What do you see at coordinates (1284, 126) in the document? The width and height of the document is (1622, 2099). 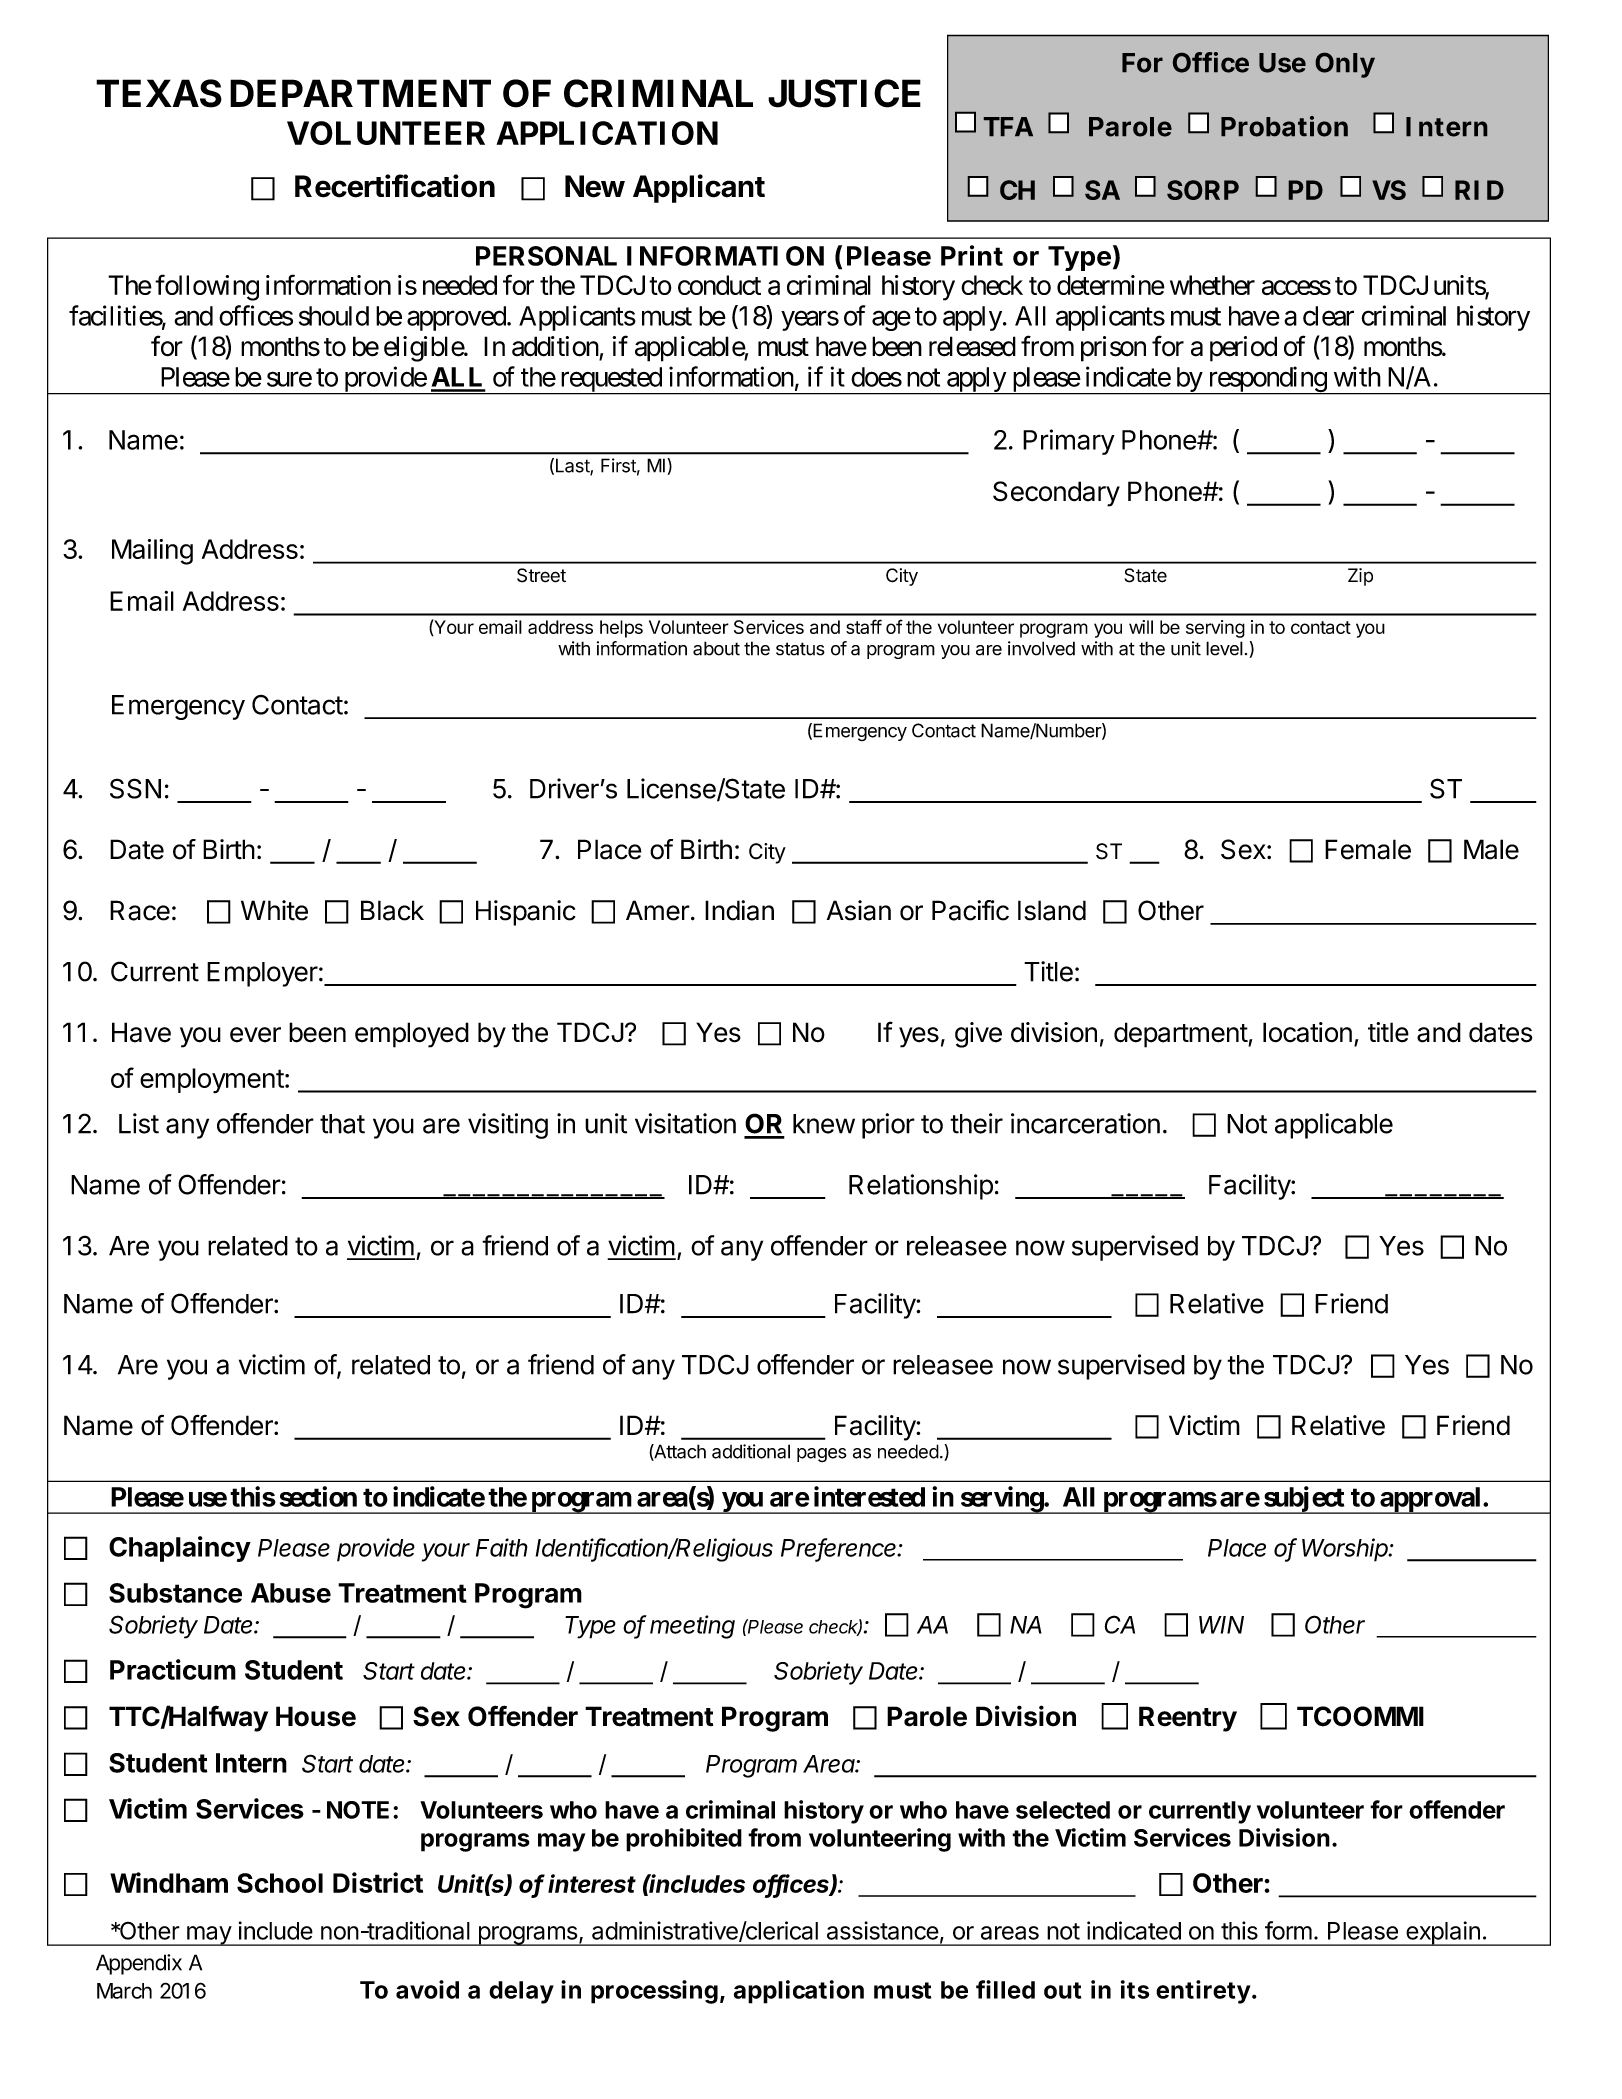 I see `Probation` at bounding box center [1284, 126].
